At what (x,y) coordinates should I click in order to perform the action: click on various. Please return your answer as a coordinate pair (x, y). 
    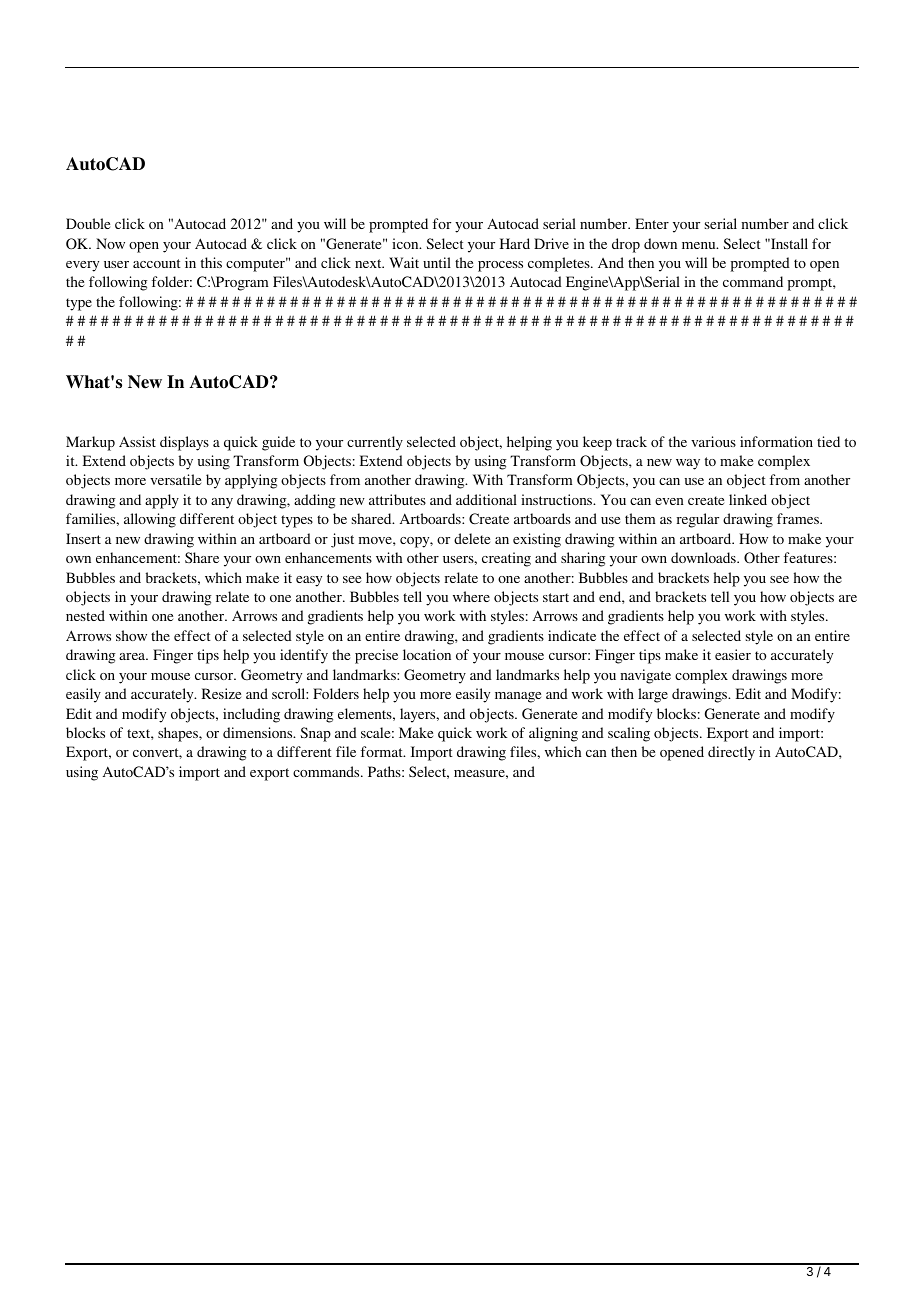
    Looking at the image, I should click on (713, 441).
